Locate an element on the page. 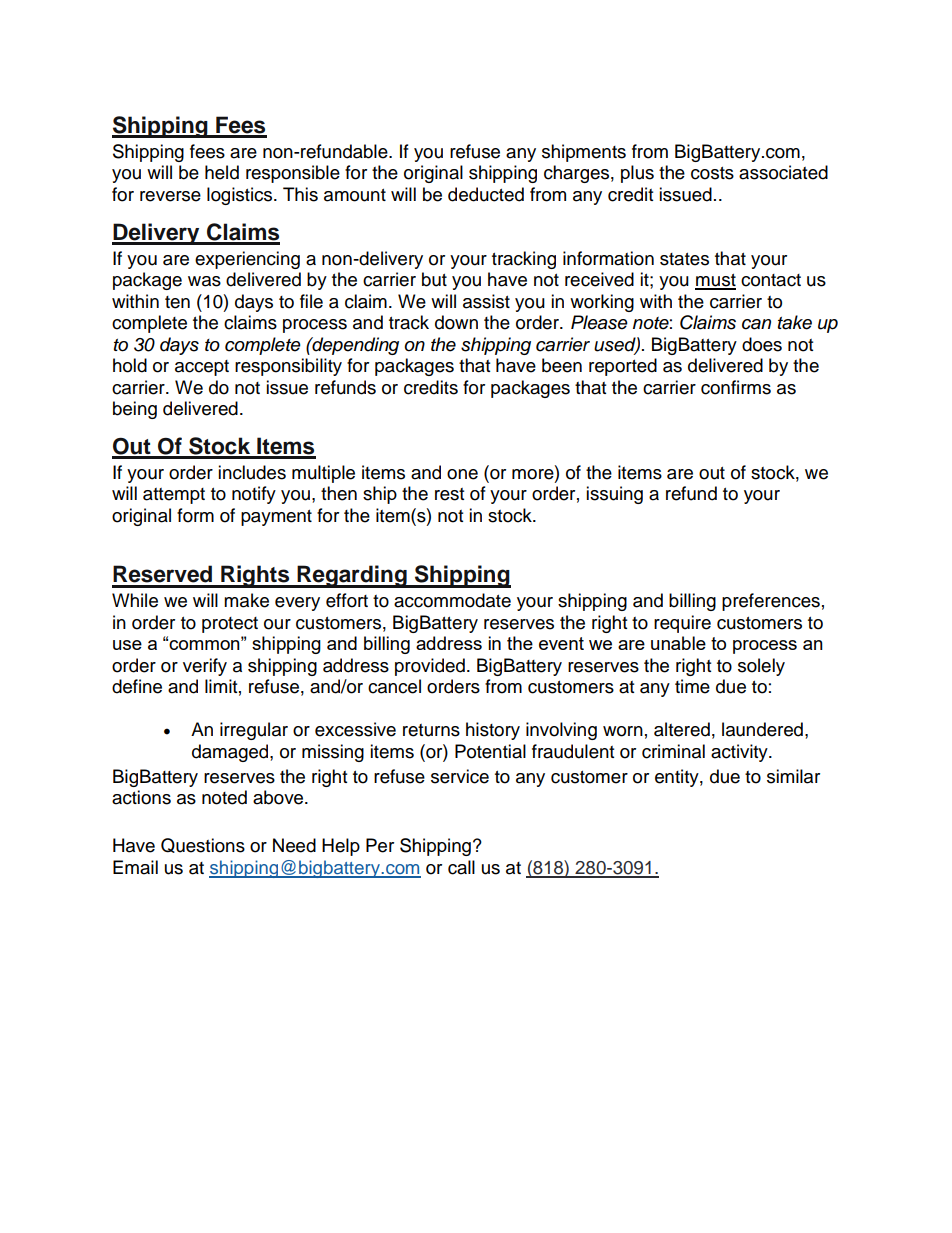  protect is located at coordinates (230, 625).
